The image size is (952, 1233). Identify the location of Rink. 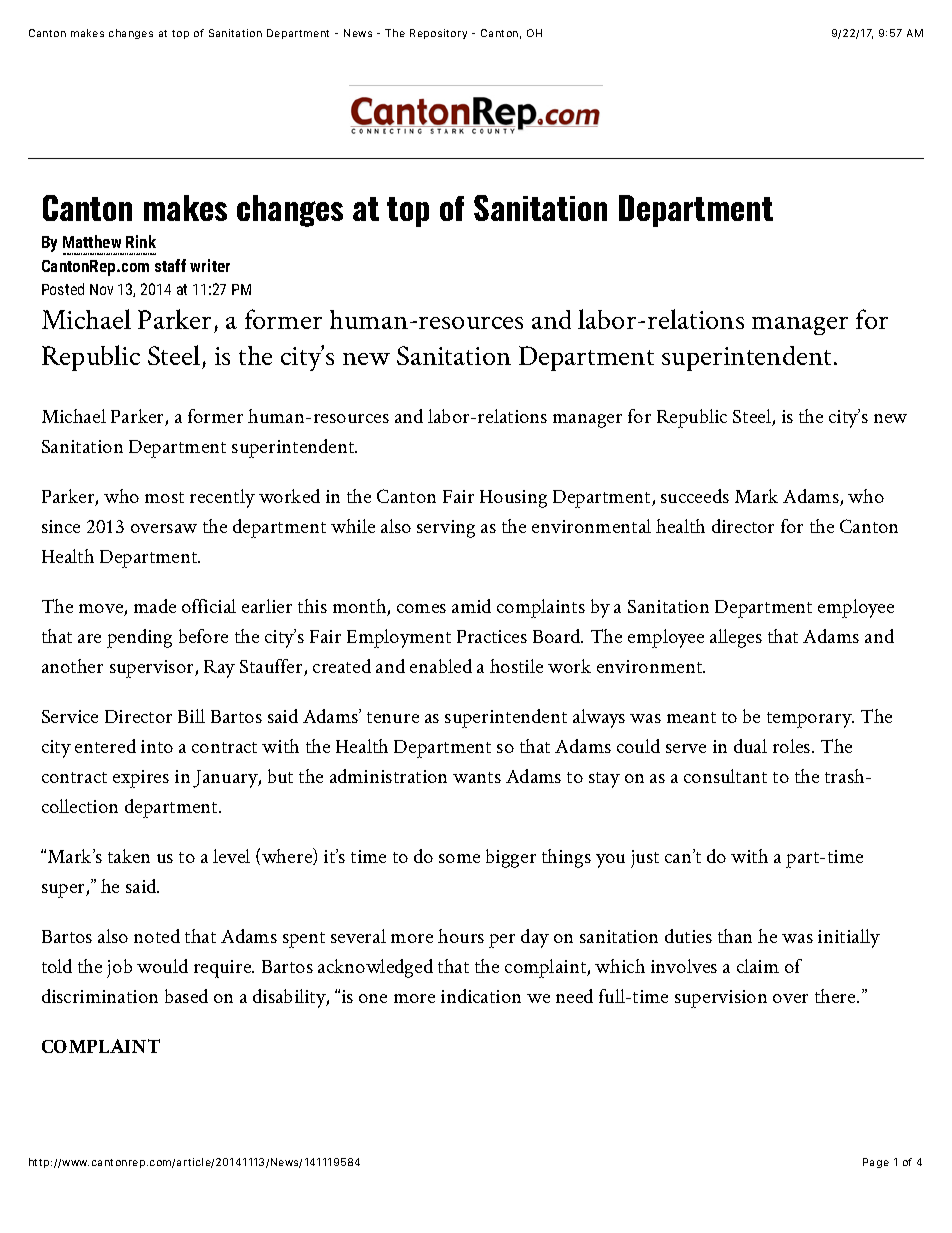
(141, 241).
